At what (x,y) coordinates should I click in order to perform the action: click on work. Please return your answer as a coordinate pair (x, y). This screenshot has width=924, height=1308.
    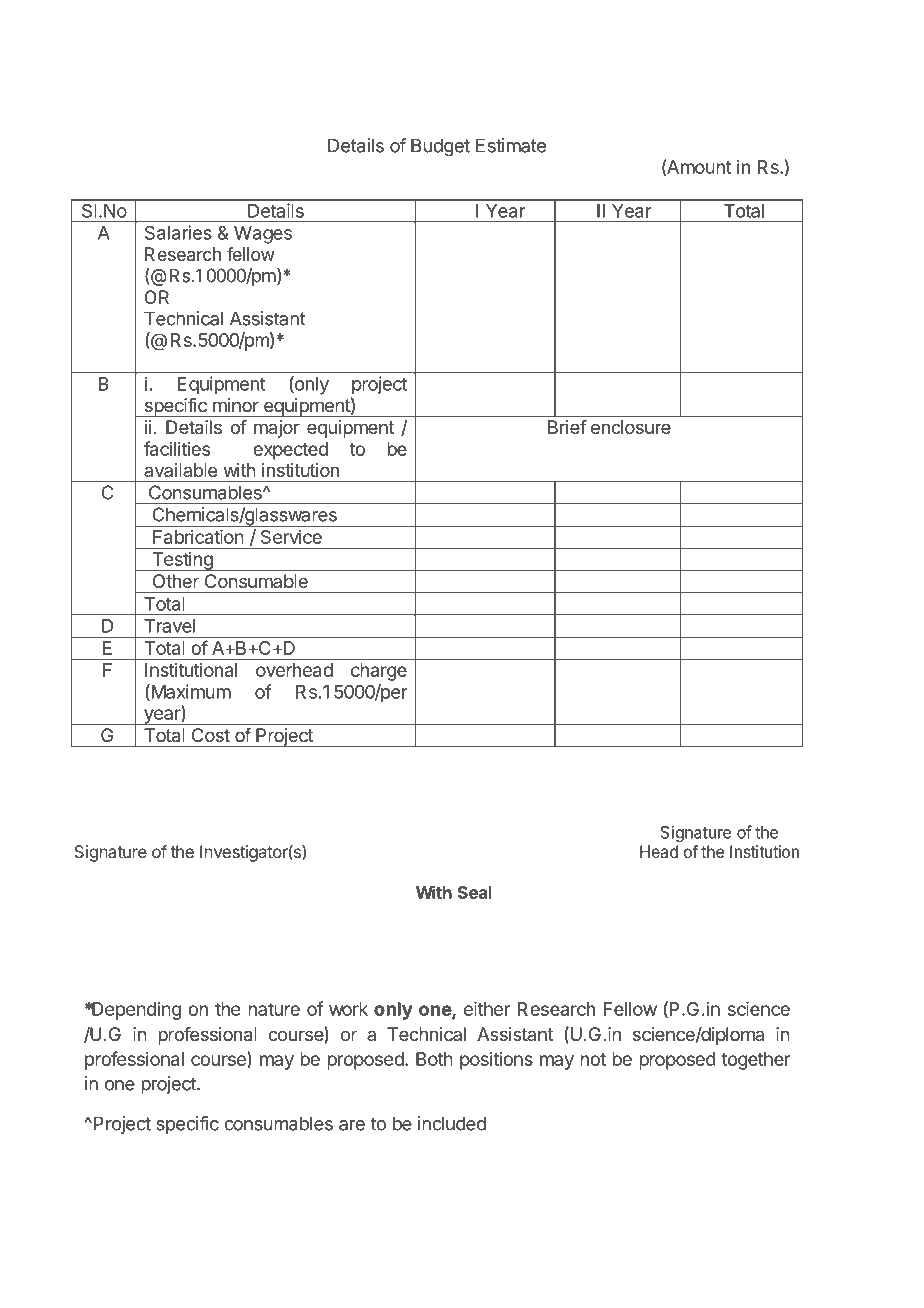
    Looking at the image, I should click on (348, 1009).
